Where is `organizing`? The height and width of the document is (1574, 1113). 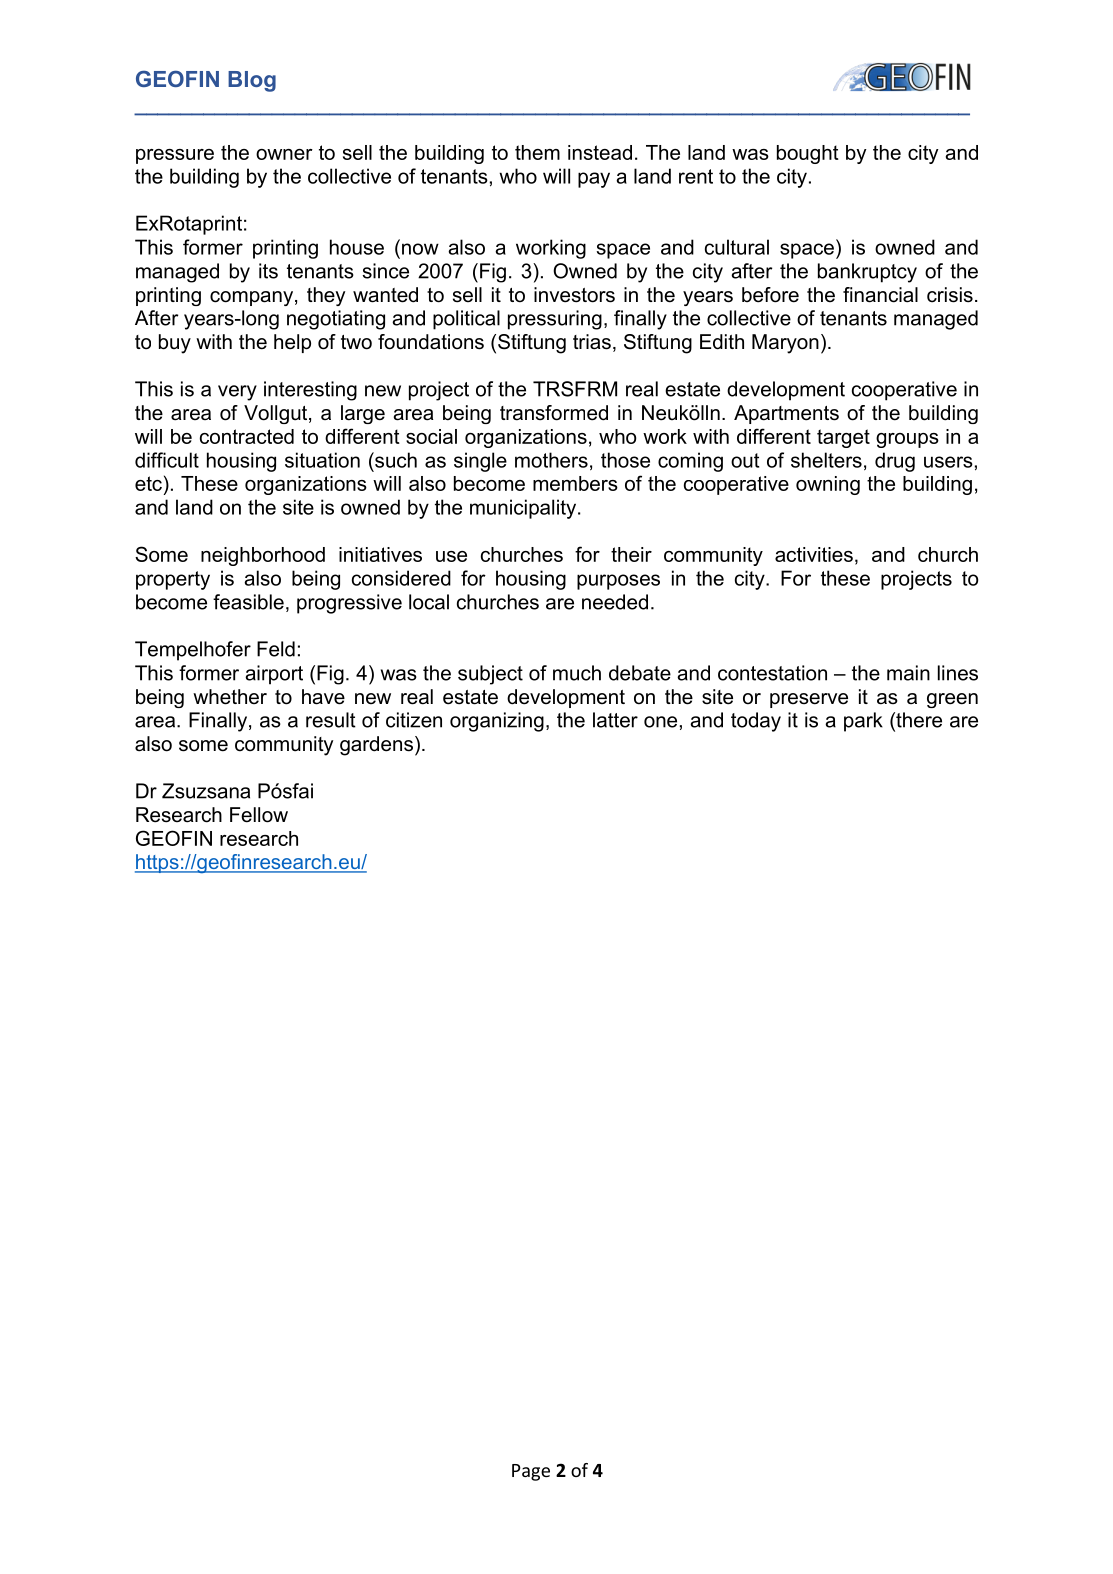 organizing is located at coordinates (497, 722).
